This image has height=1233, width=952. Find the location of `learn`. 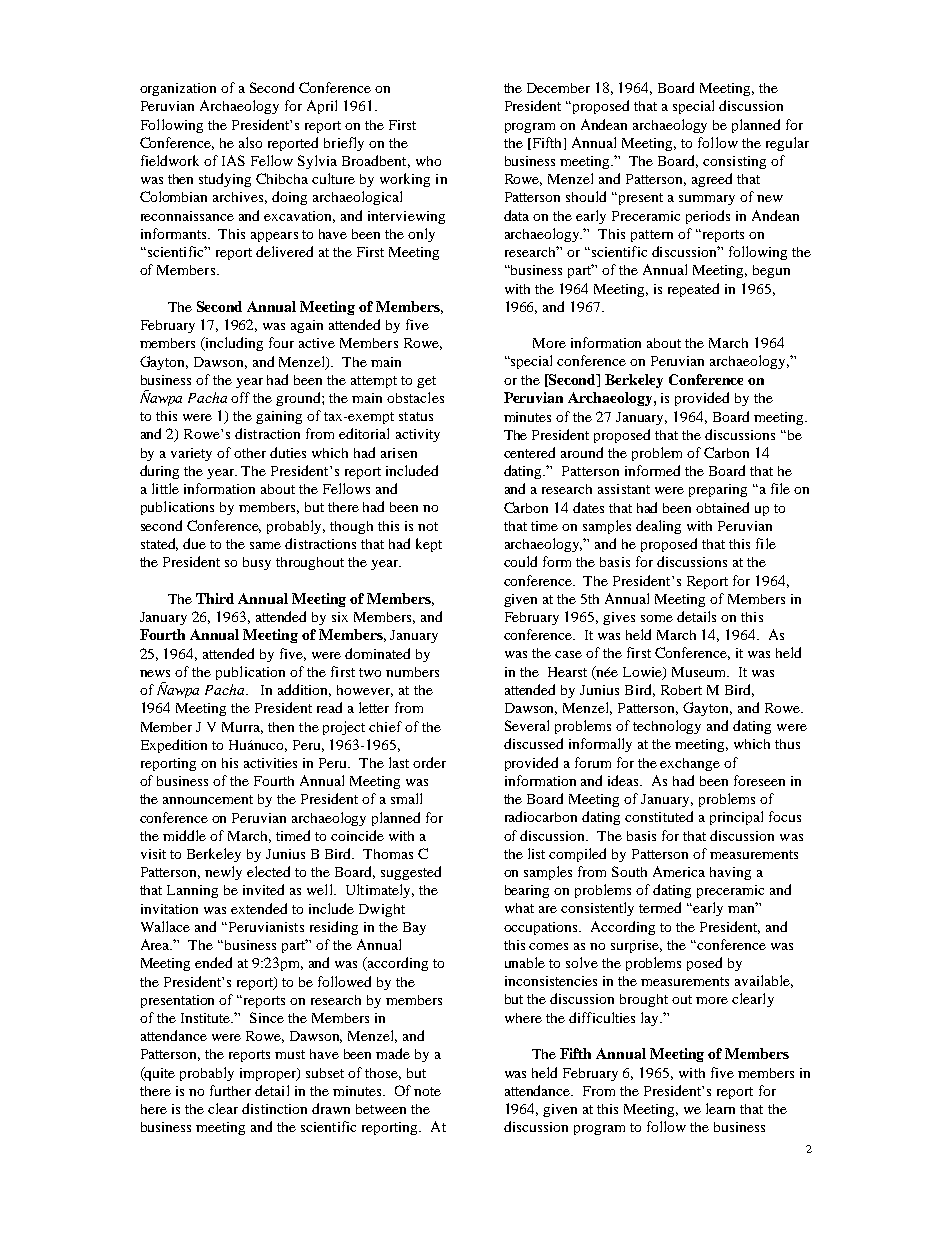

learn is located at coordinates (720, 1108).
